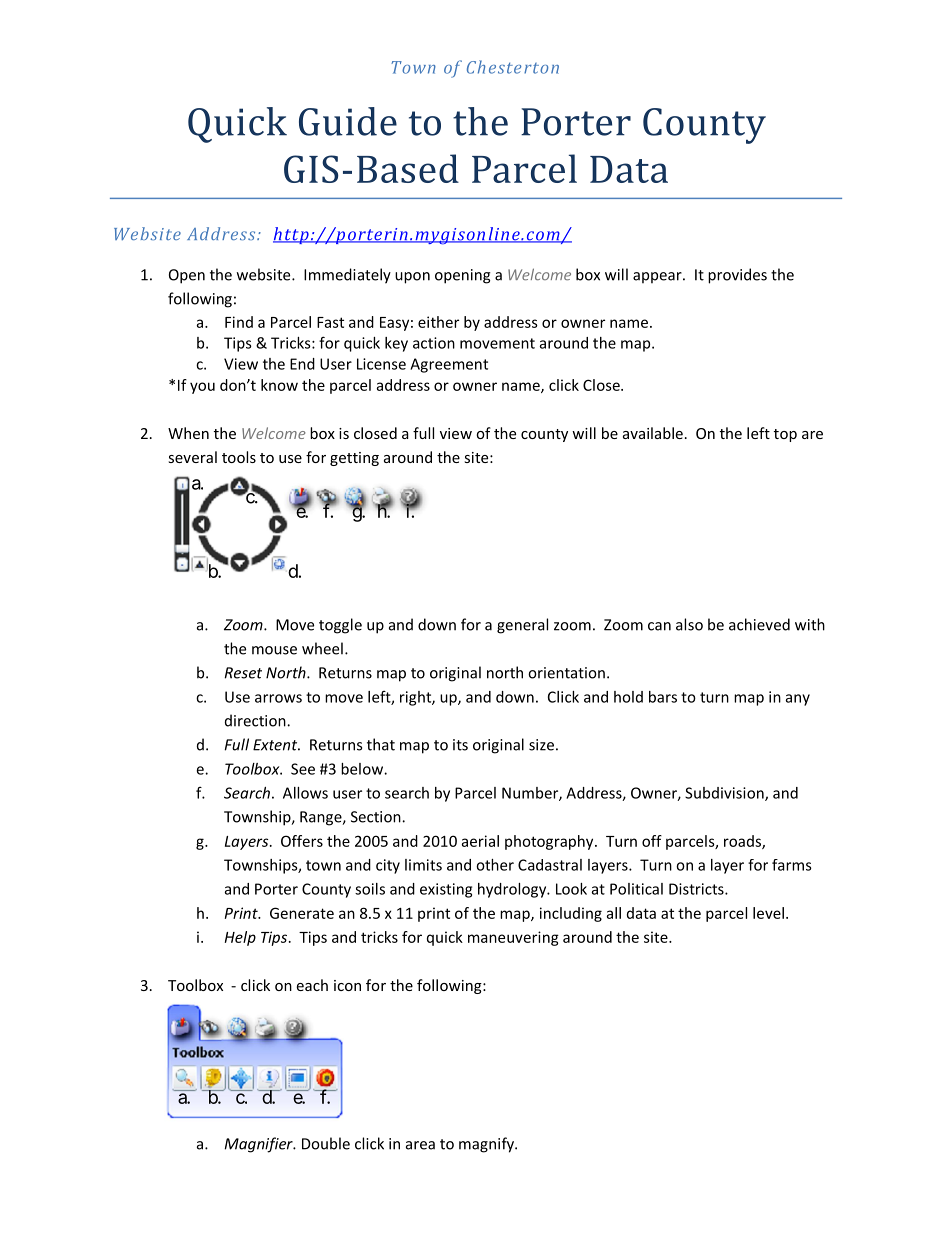 This image has height=1233, width=952. I want to click on Extent, so click(276, 745).
